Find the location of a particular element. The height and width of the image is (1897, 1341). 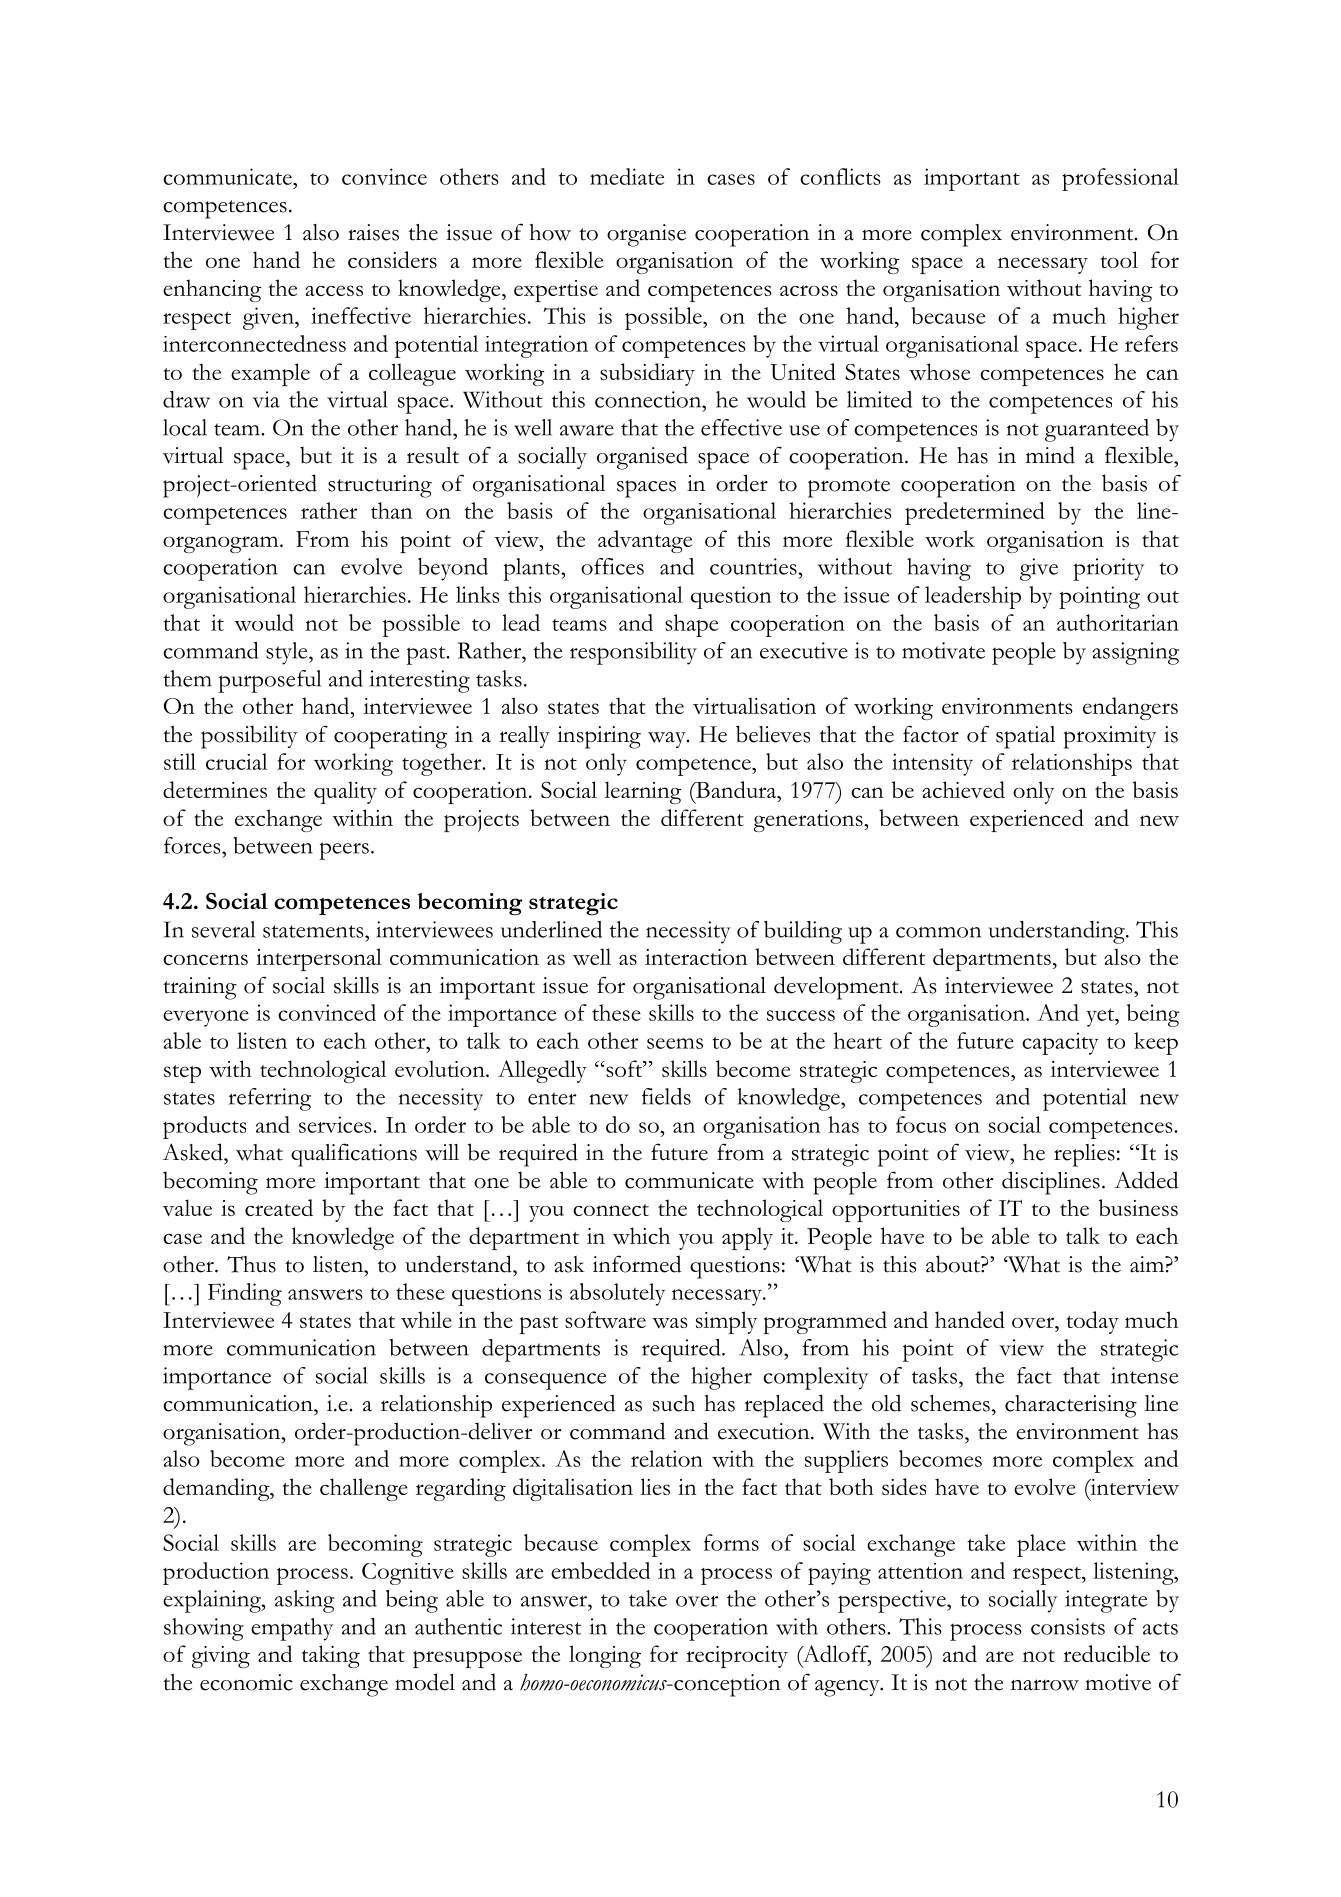

tool is located at coordinates (1119, 259).
